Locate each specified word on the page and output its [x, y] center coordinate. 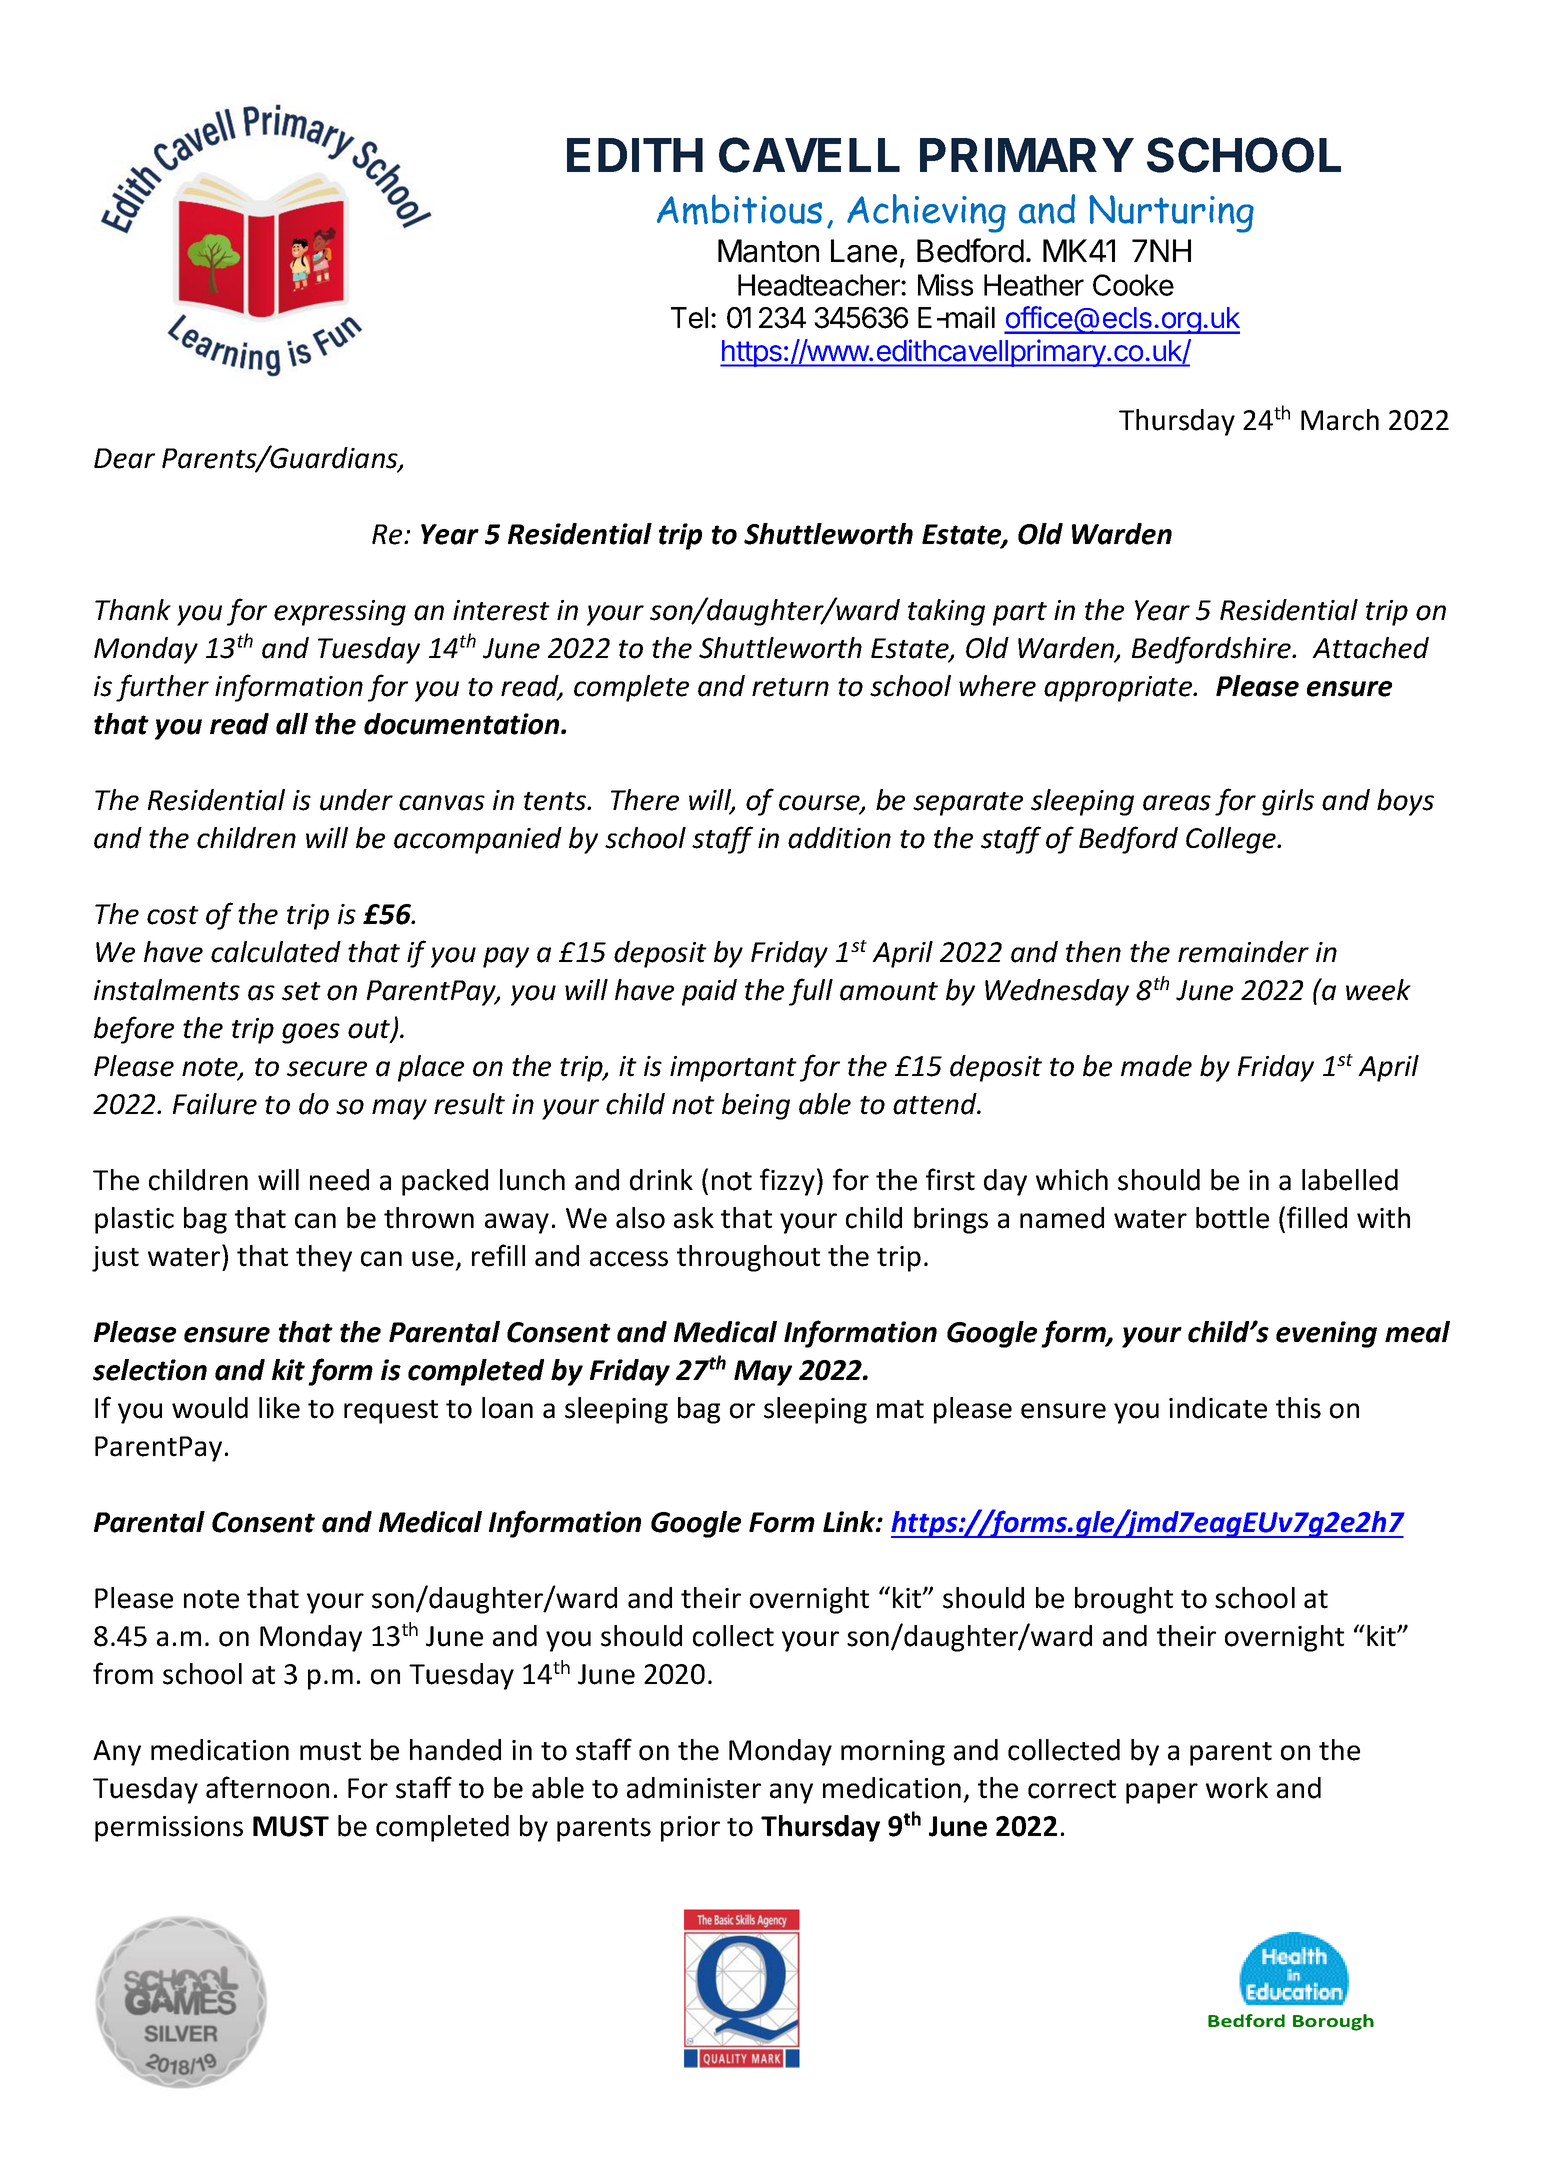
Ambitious [739, 209]
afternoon [267, 1787]
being [756, 1106]
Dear [124, 458]
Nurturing [1171, 214]
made [1156, 1066]
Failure [215, 1104]
